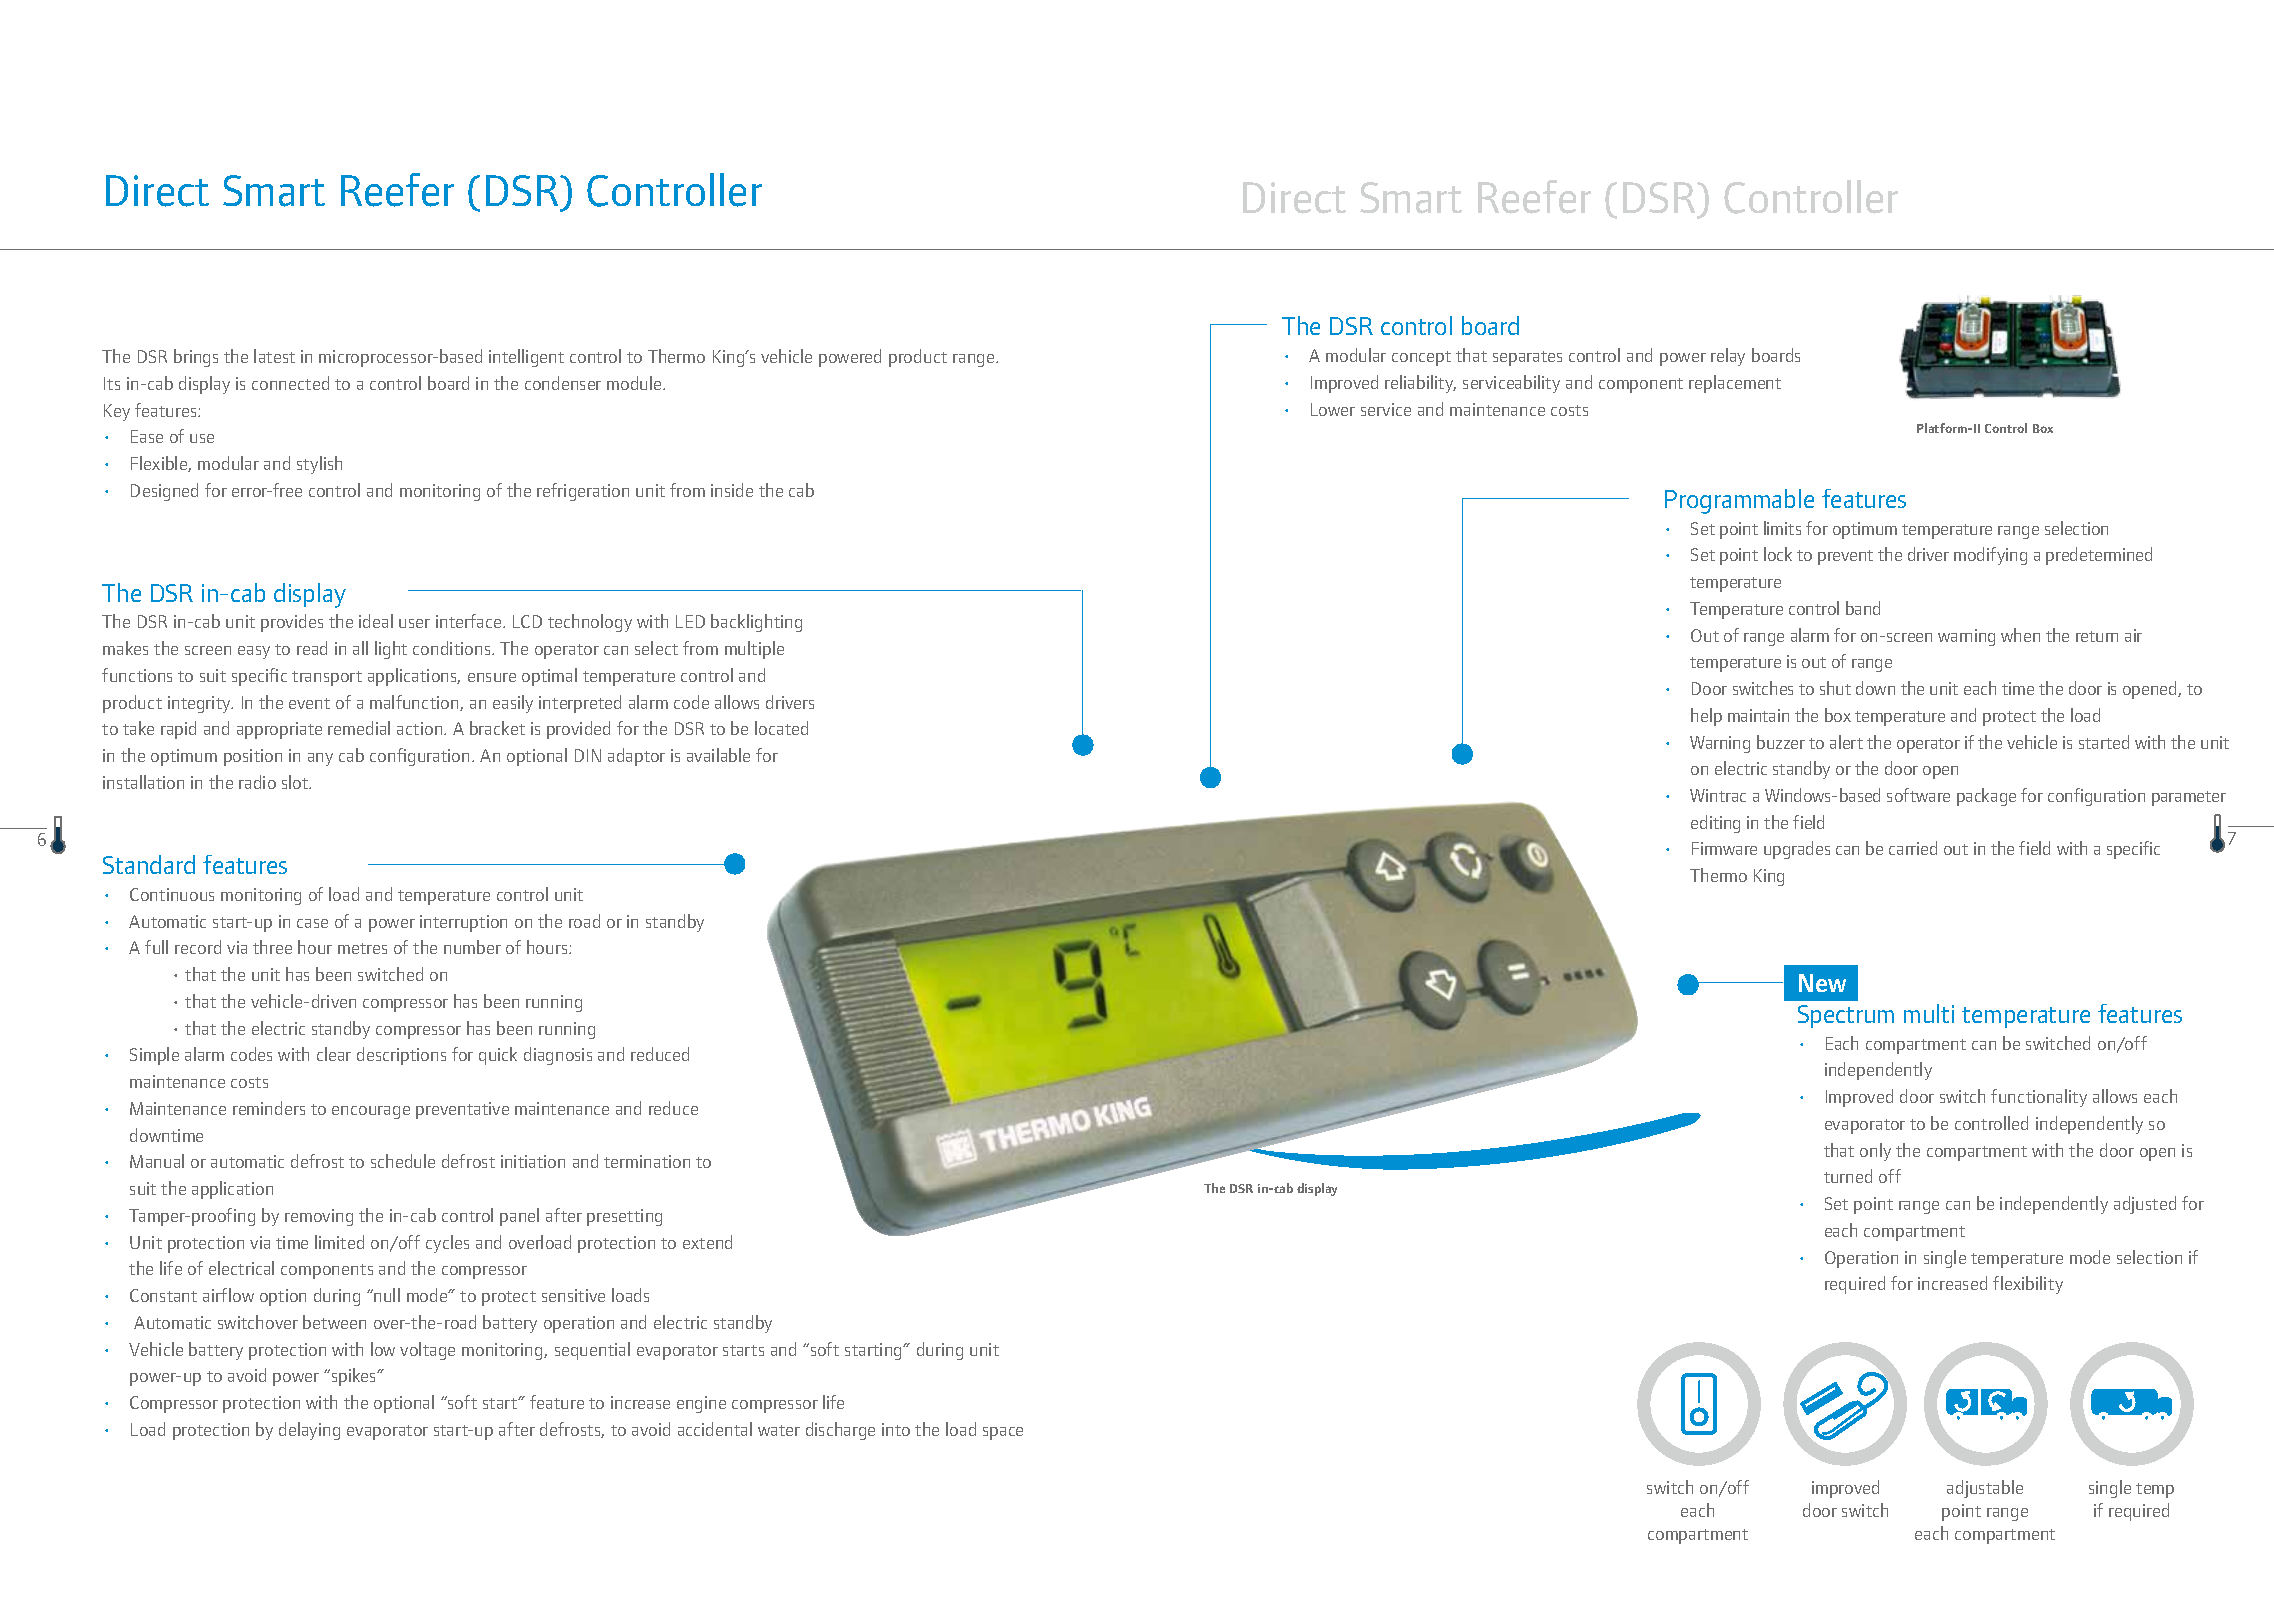 This screenshot has width=2274, height=1608. Describe the element at coordinates (312, 923) in the screenshot. I see `case` at that location.
